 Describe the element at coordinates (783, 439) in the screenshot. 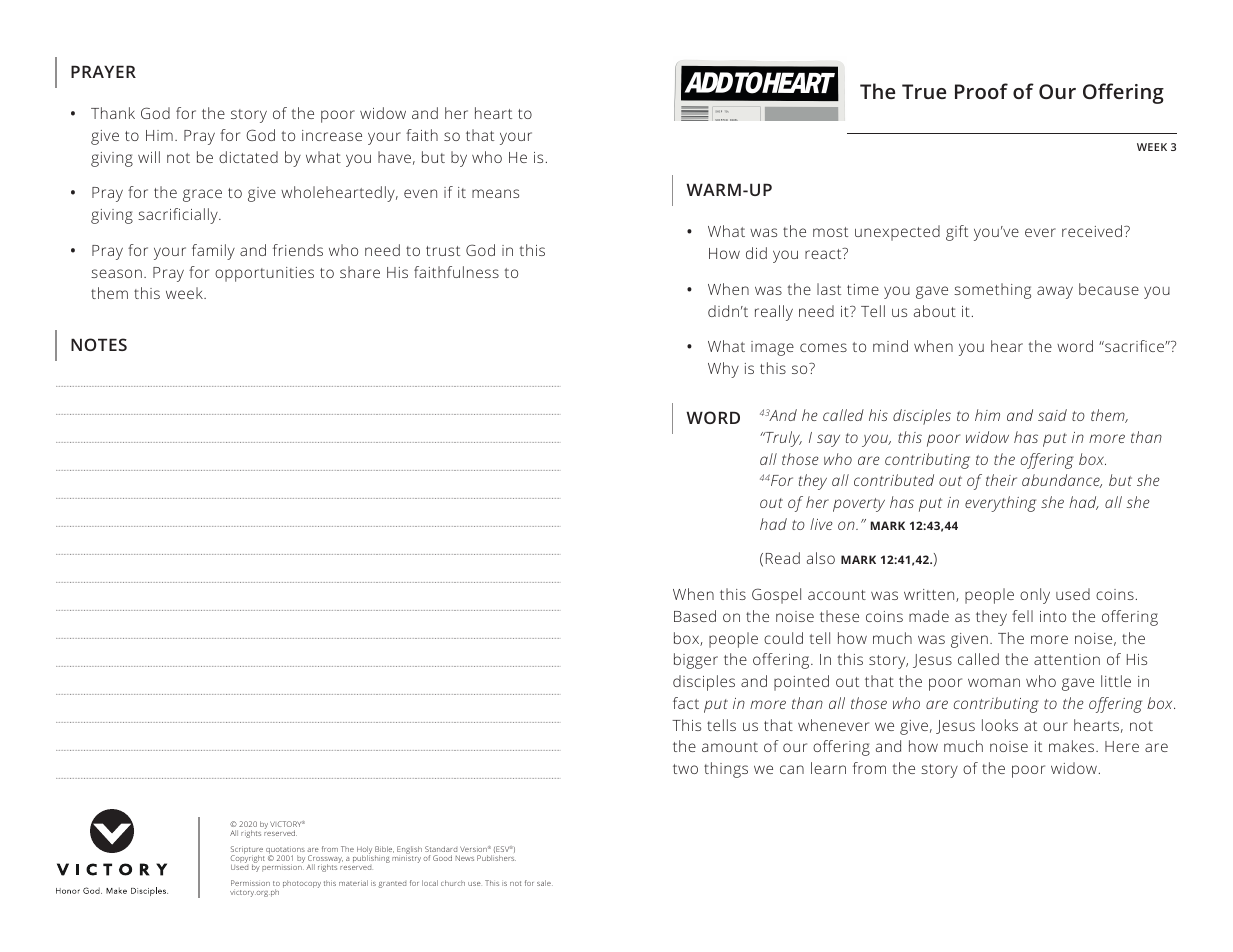

I see `Truly` at that location.
